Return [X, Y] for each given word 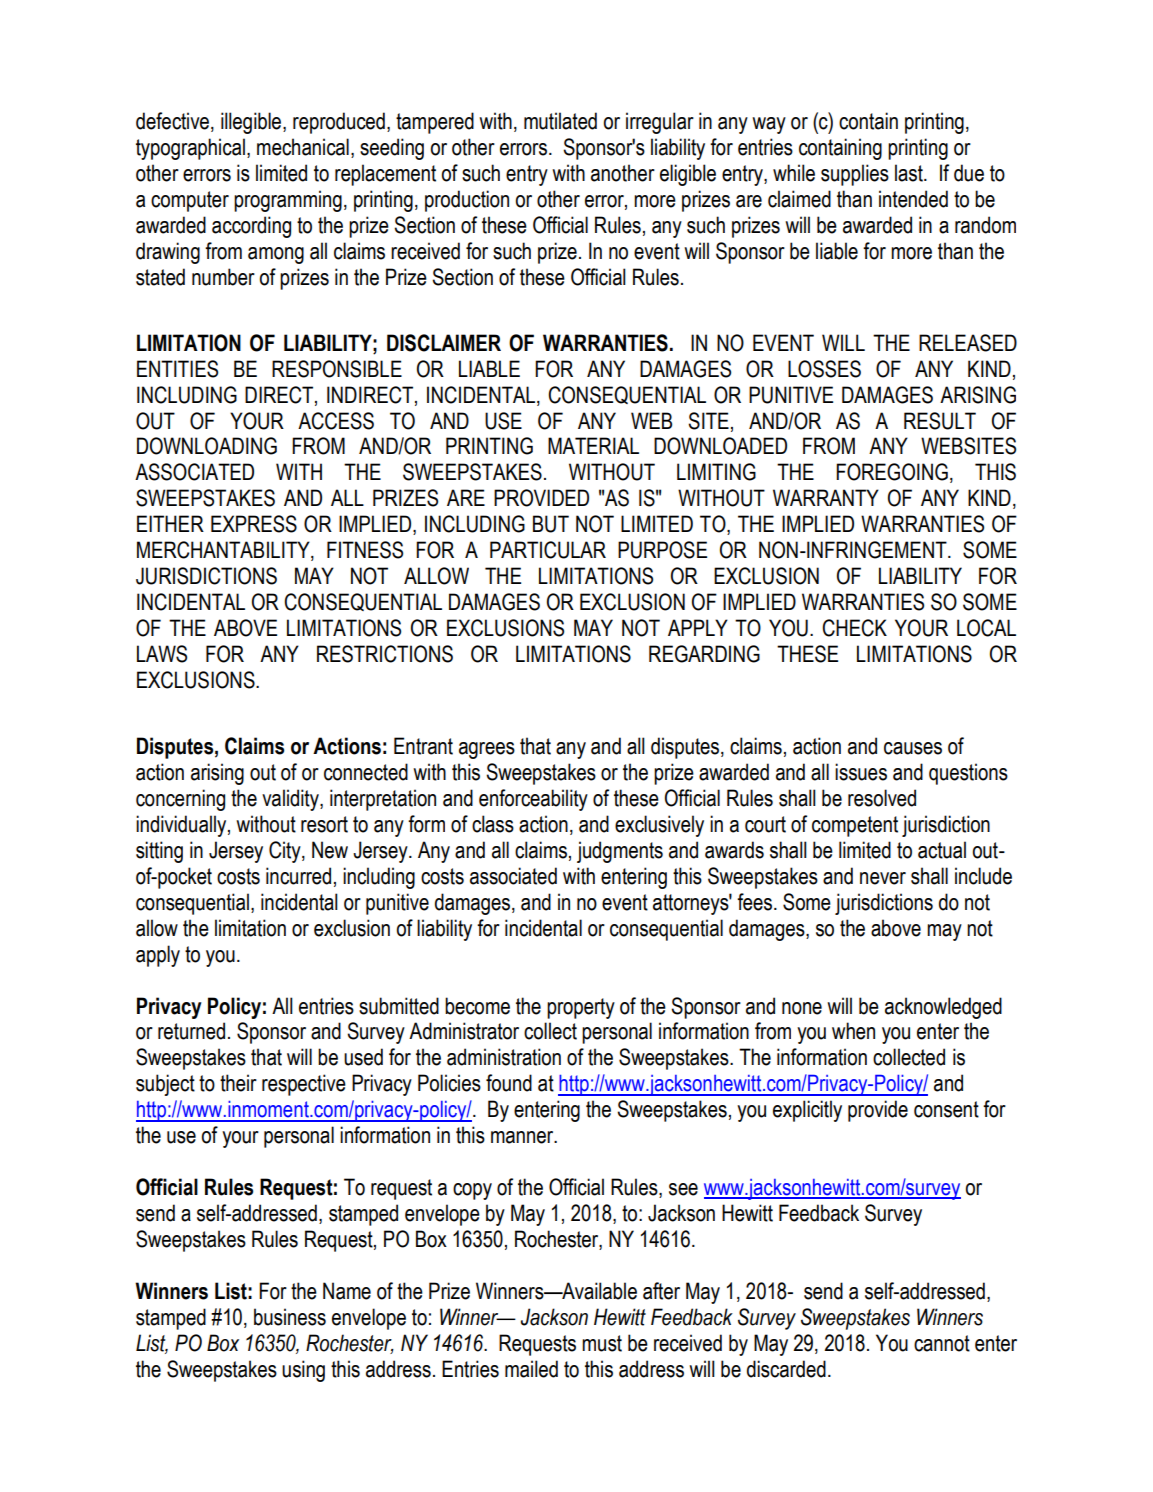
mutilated [560, 121]
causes [913, 748]
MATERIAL [593, 445]
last [910, 173]
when [853, 1031]
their [238, 1083]
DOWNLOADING [207, 446]
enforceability [533, 800]
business [290, 1317]
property [581, 1008]
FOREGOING [892, 472]
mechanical [303, 147]
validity [291, 800]
